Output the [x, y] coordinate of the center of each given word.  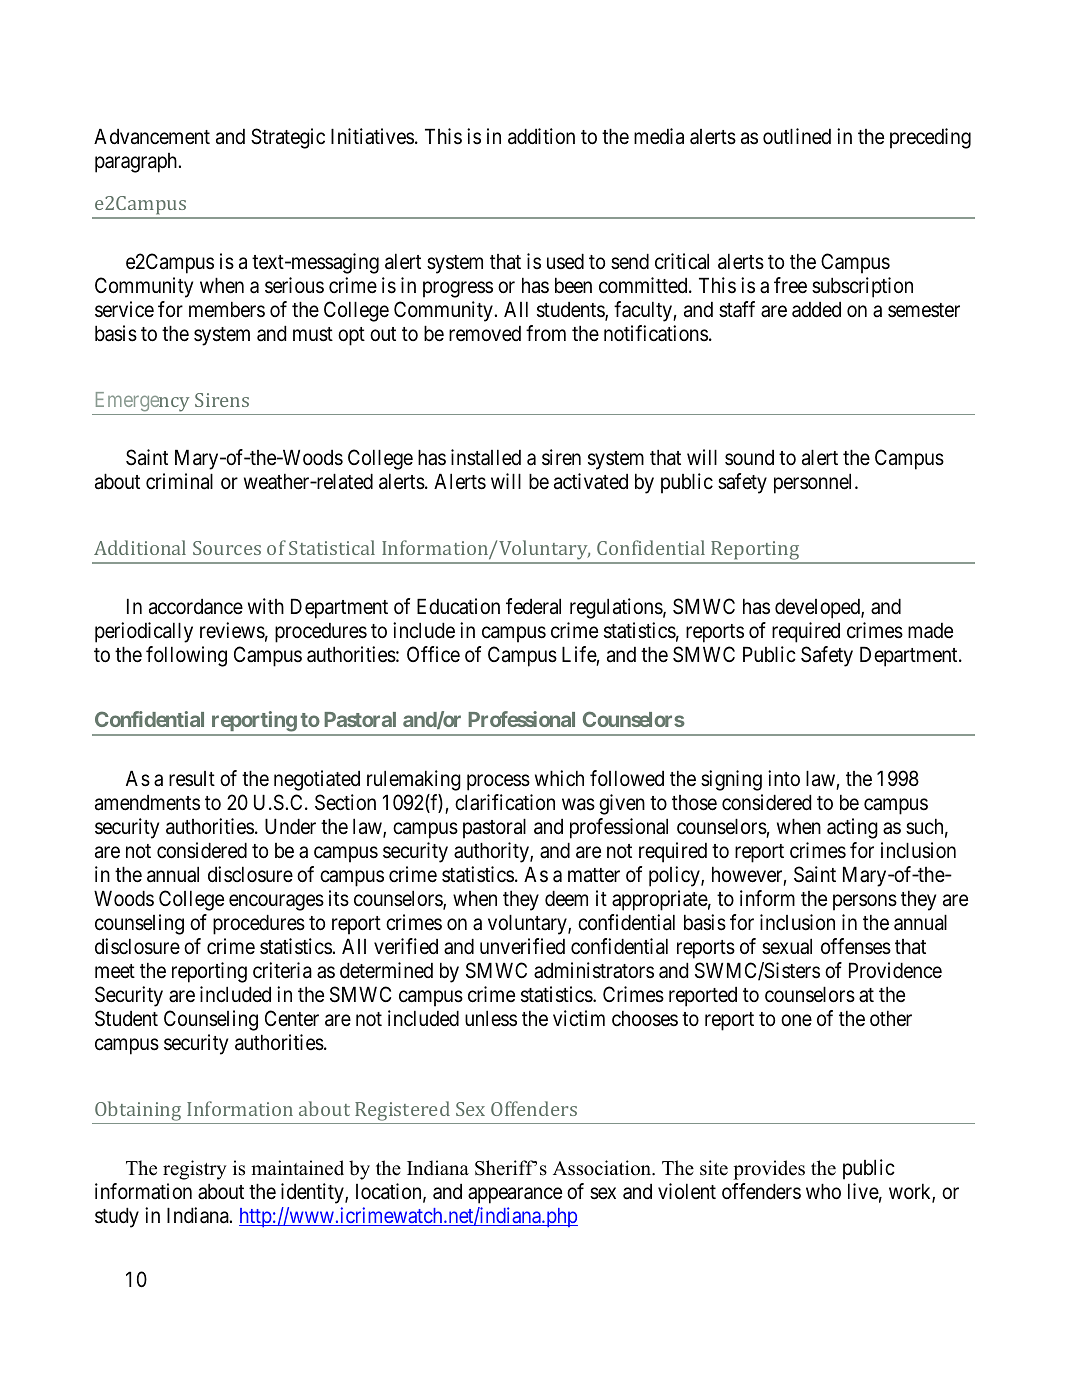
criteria [282, 970]
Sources [227, 548]
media [659, 136]
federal [533, 606]
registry [195, 1170]
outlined [797, 136]
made [930, 630]
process [498, 782]
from [546, 333]
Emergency [143, 402]
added [816, 309]
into [784, 778]
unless [491, 1018]
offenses [856, 946]
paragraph [137, 163]
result [192, 778]
